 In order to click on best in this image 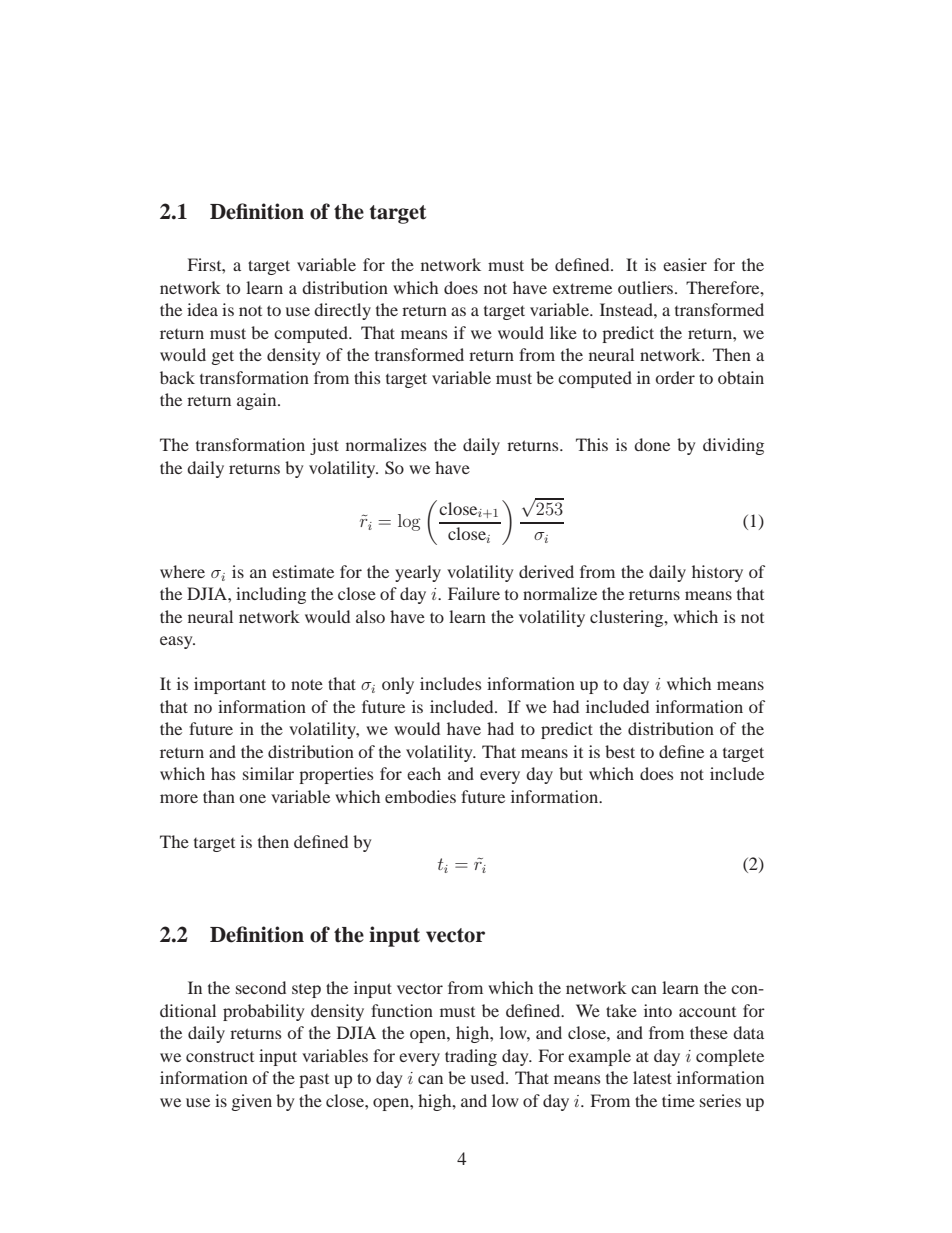, I will do `click(620, 751)`.
